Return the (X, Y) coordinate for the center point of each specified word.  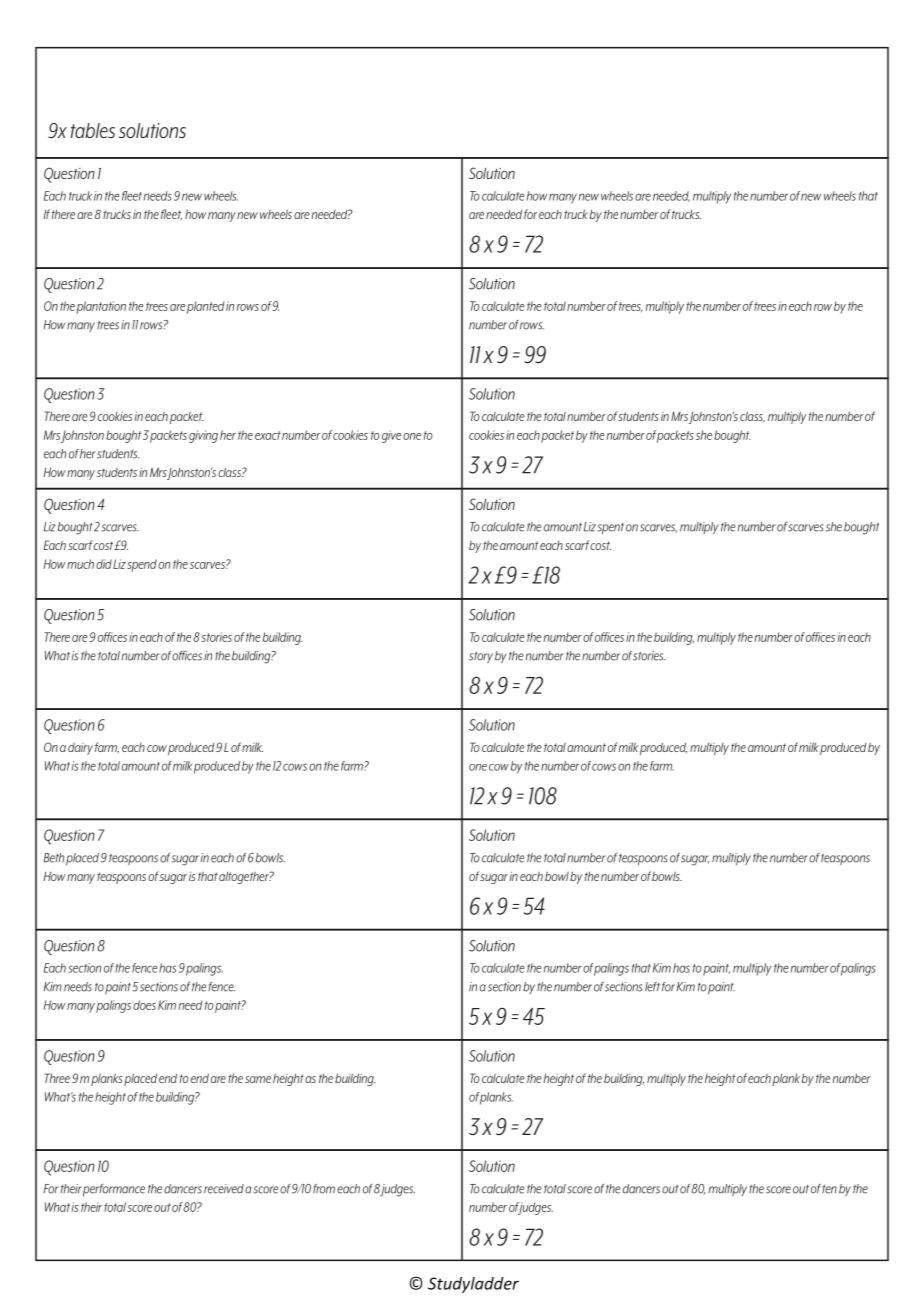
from (324, 1189)
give (391, 436)
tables (92, 130)
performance (114, 1190)
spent (610, 528)
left (652, 987)
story (481, 657)
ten (829, 1189)
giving (203, 436)
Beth (54, 858)
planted (205, 307)
